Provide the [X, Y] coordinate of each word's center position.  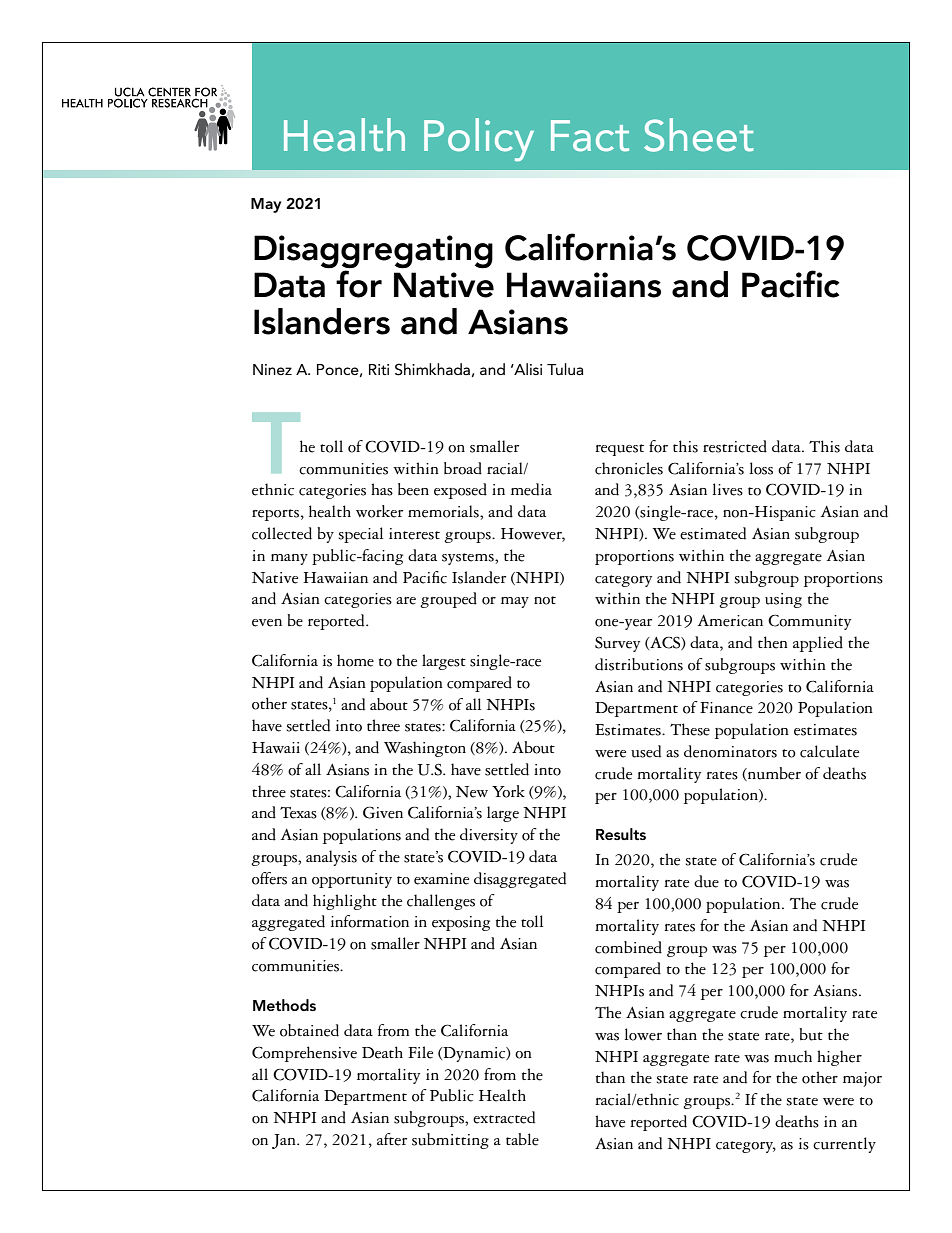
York [508, 791]
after [392, 1139]
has [382, 489]
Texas [298, 813]
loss [761, 468]
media [531, 489]
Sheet [699, 135]
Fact [590, 136]
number [773, 774]
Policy [479, 139]
